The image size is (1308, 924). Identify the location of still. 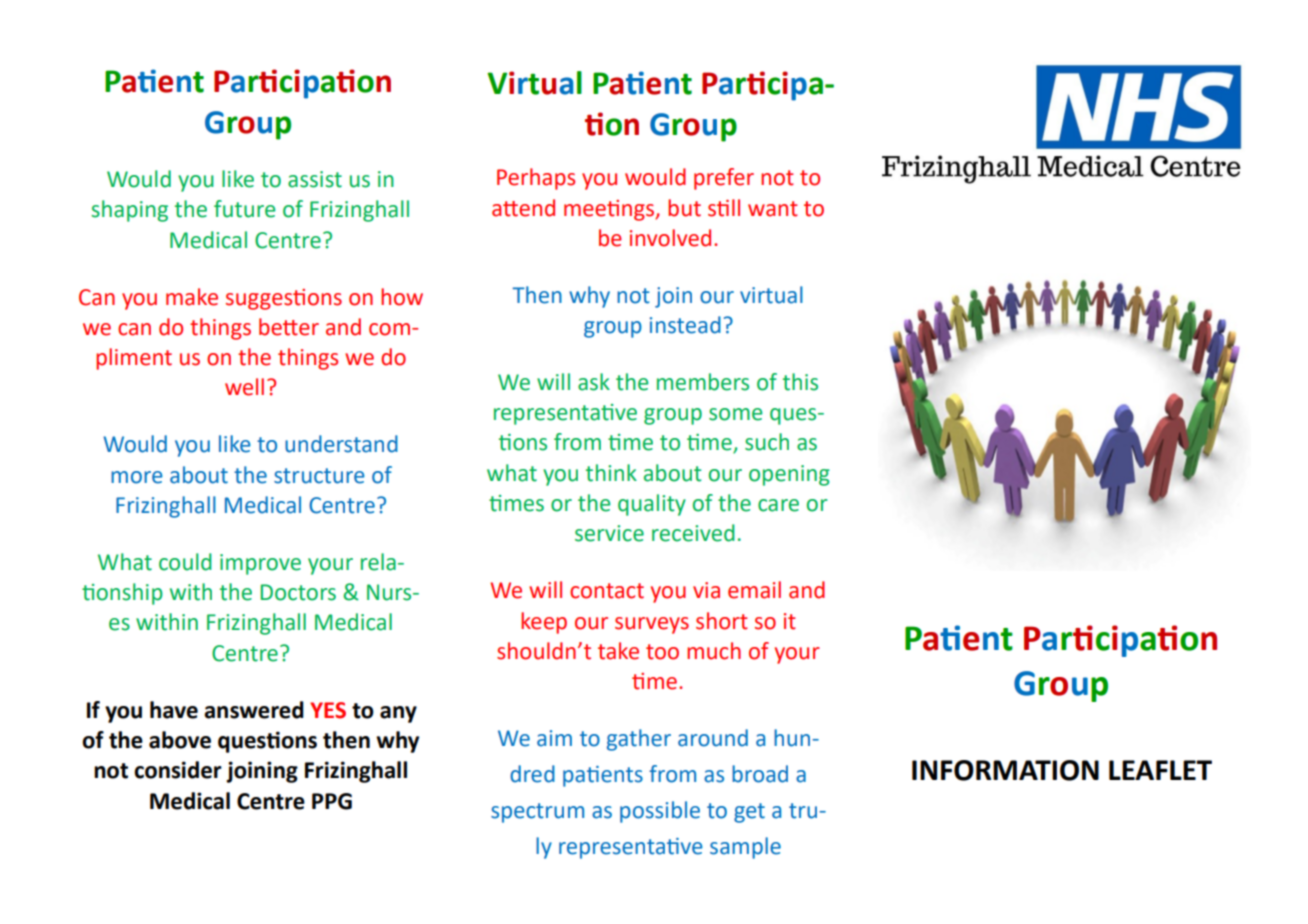
(724, 208).
